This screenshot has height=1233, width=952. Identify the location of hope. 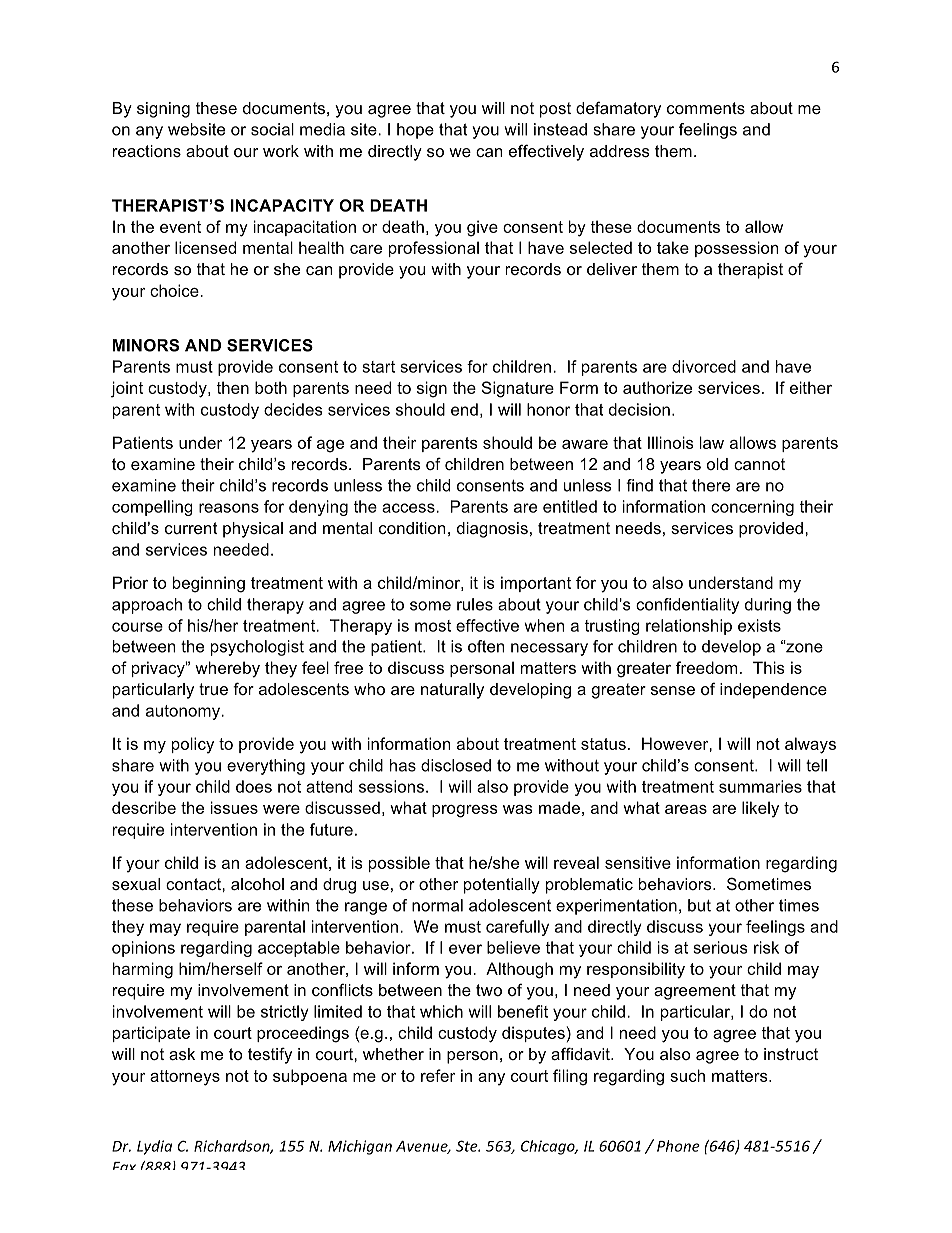
(415, 131).
